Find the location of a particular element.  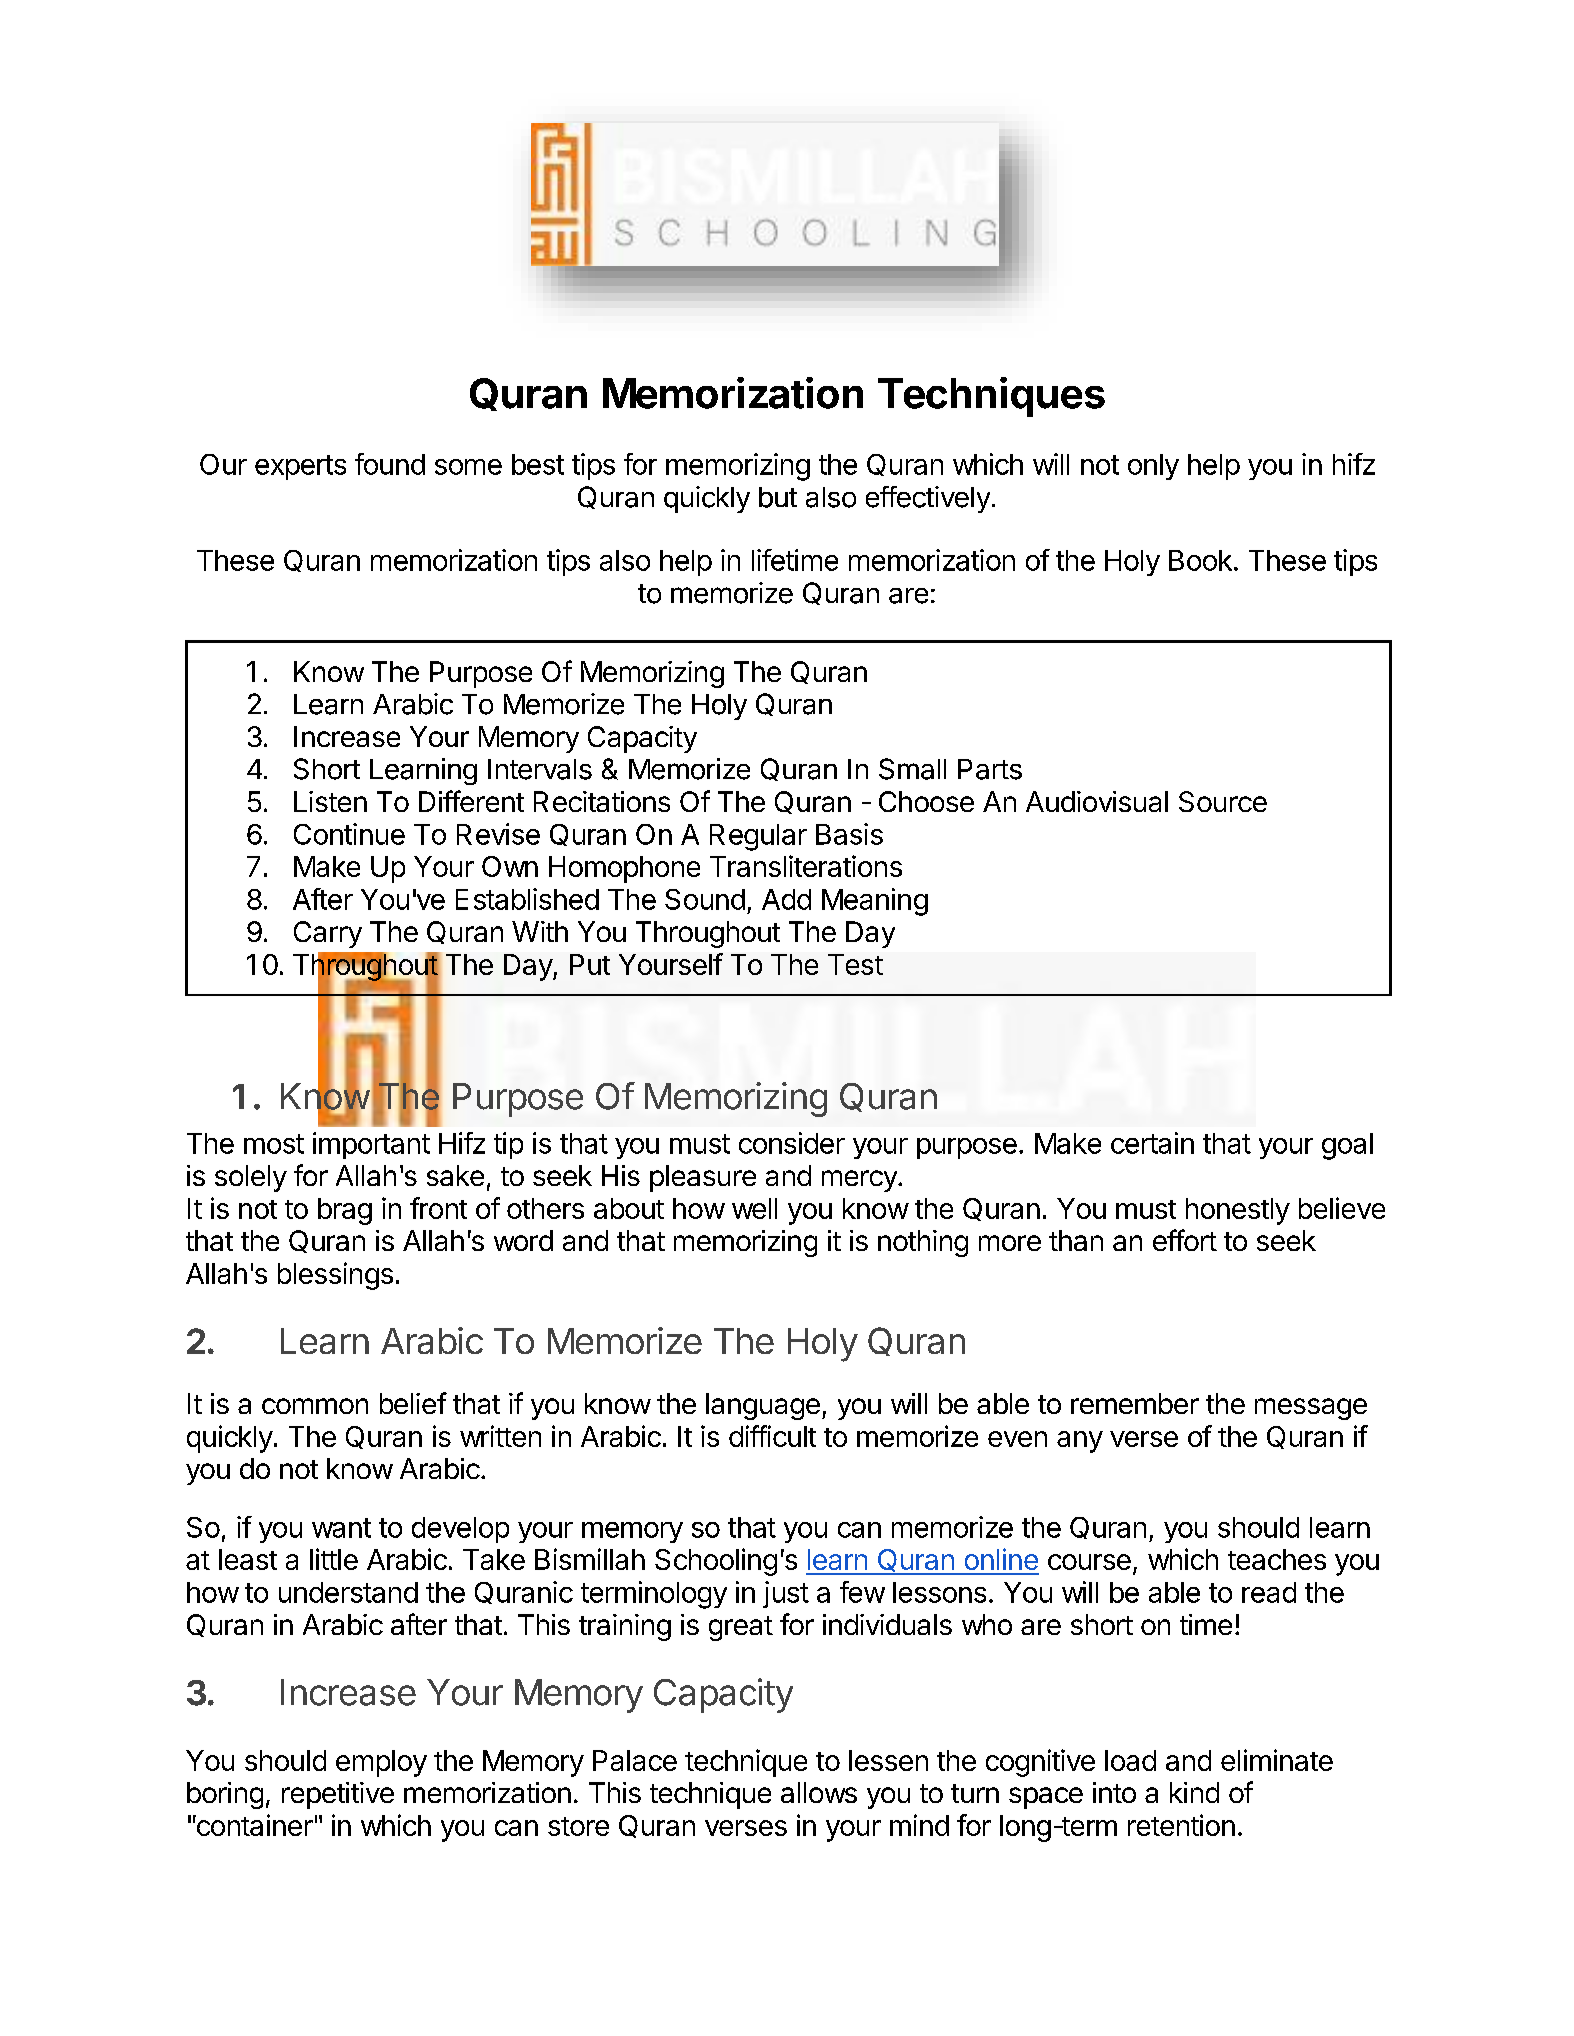

consider is located at coordinates (792, 1143).
